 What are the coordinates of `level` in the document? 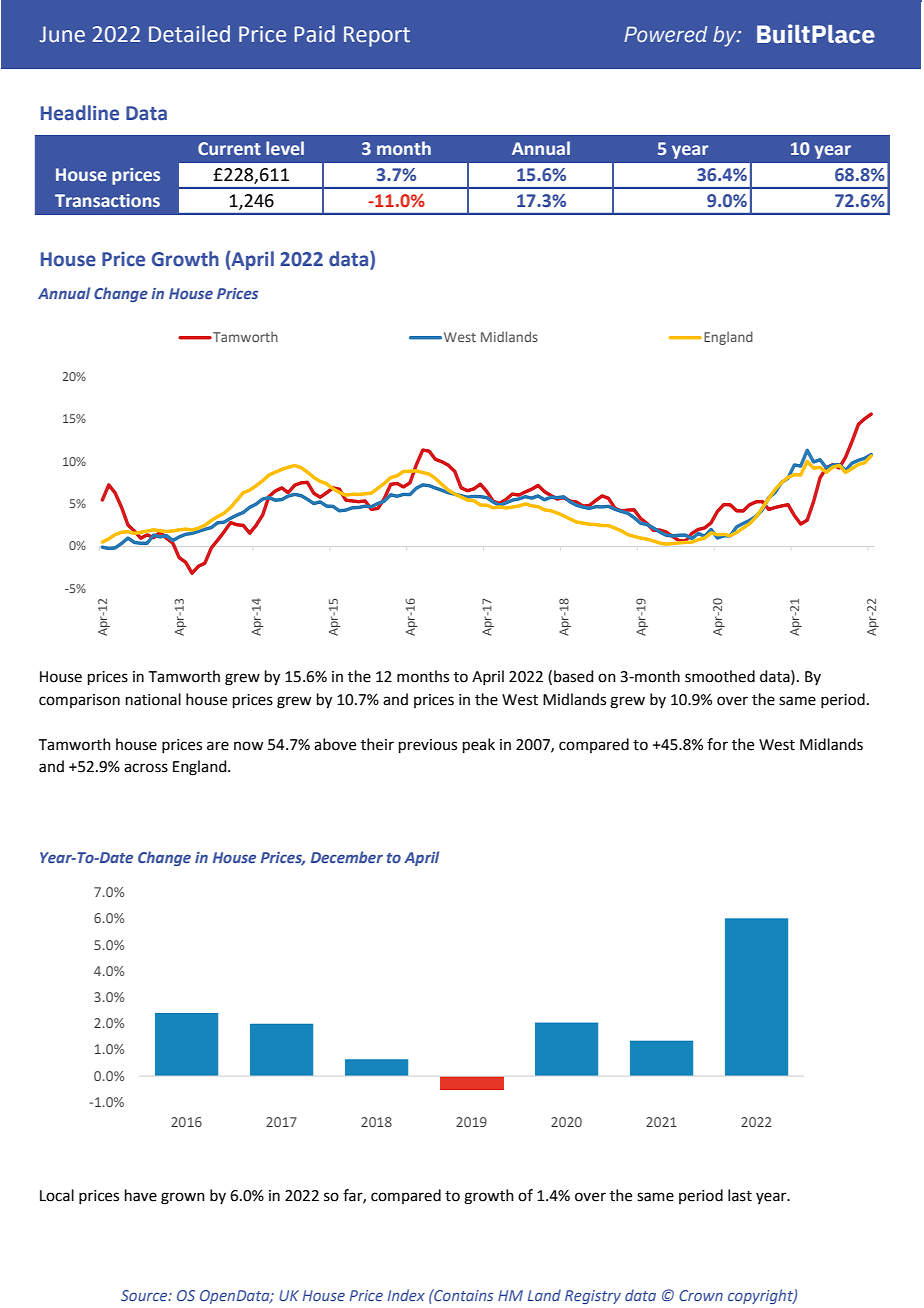 It's located at (285, 148).
